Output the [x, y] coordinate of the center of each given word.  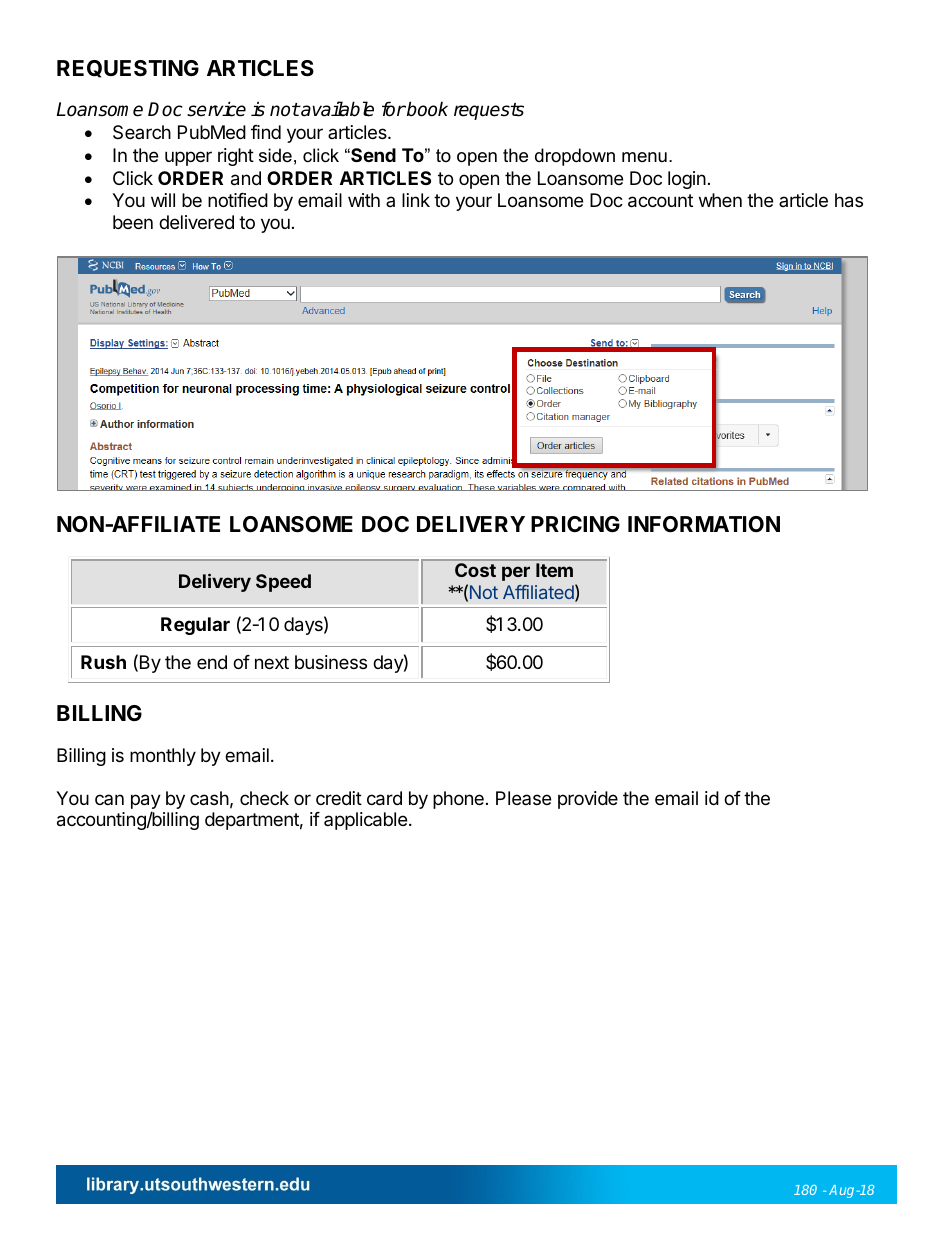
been [133, 222]
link [416, 200]
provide [588, 800]
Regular [195, 626]
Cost [475, 570]
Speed [283, 583]
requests [489, 111]
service [216, 109]
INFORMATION [704, 524]
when [720, 200]
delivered [196, 222]
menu [644, 157]
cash [209, 798]
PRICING [575, 524]
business [331, 662]
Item [554, 570]
